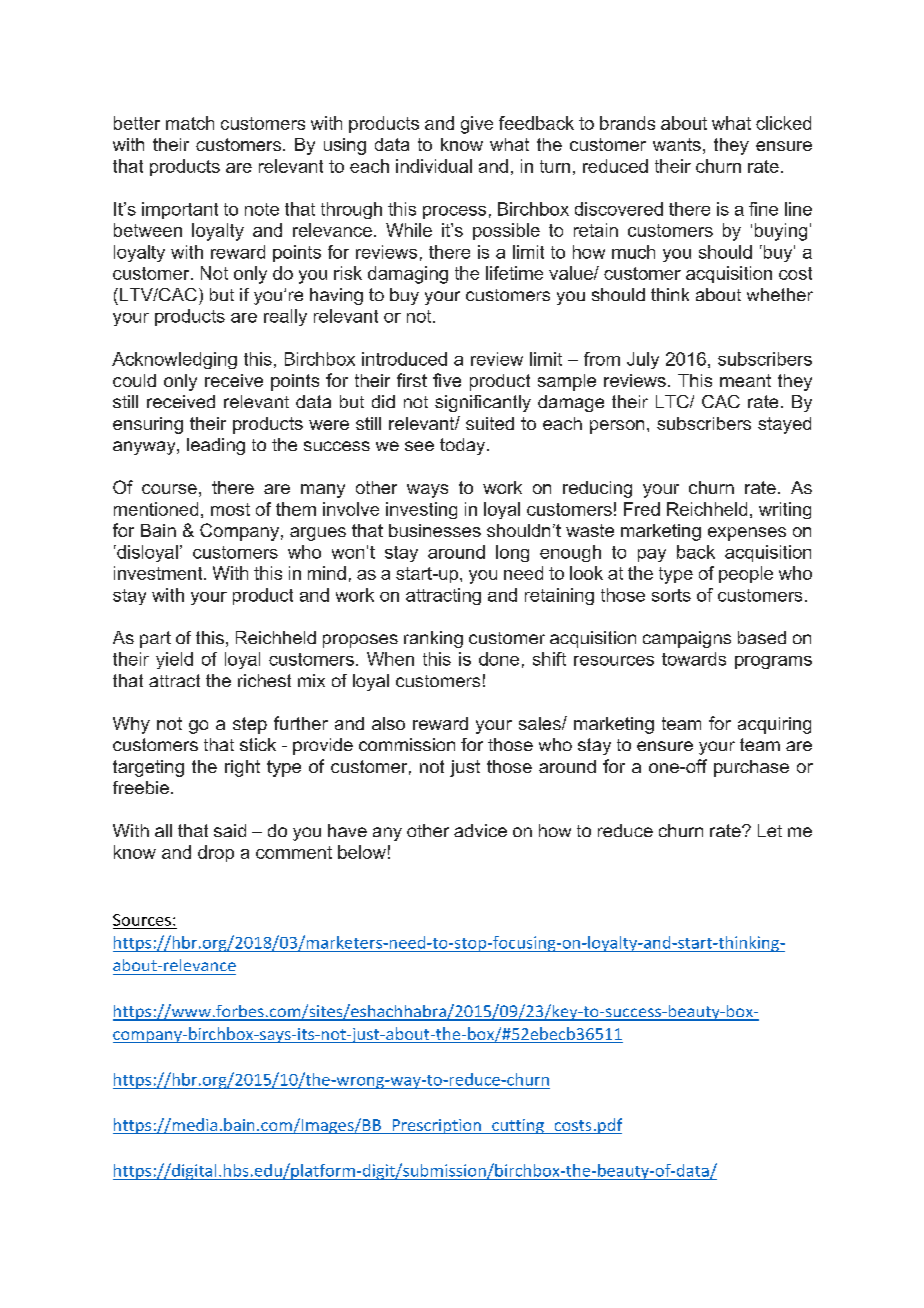 This image has width=924, height=1308. I want to click on ranking, so click(433, 639).
